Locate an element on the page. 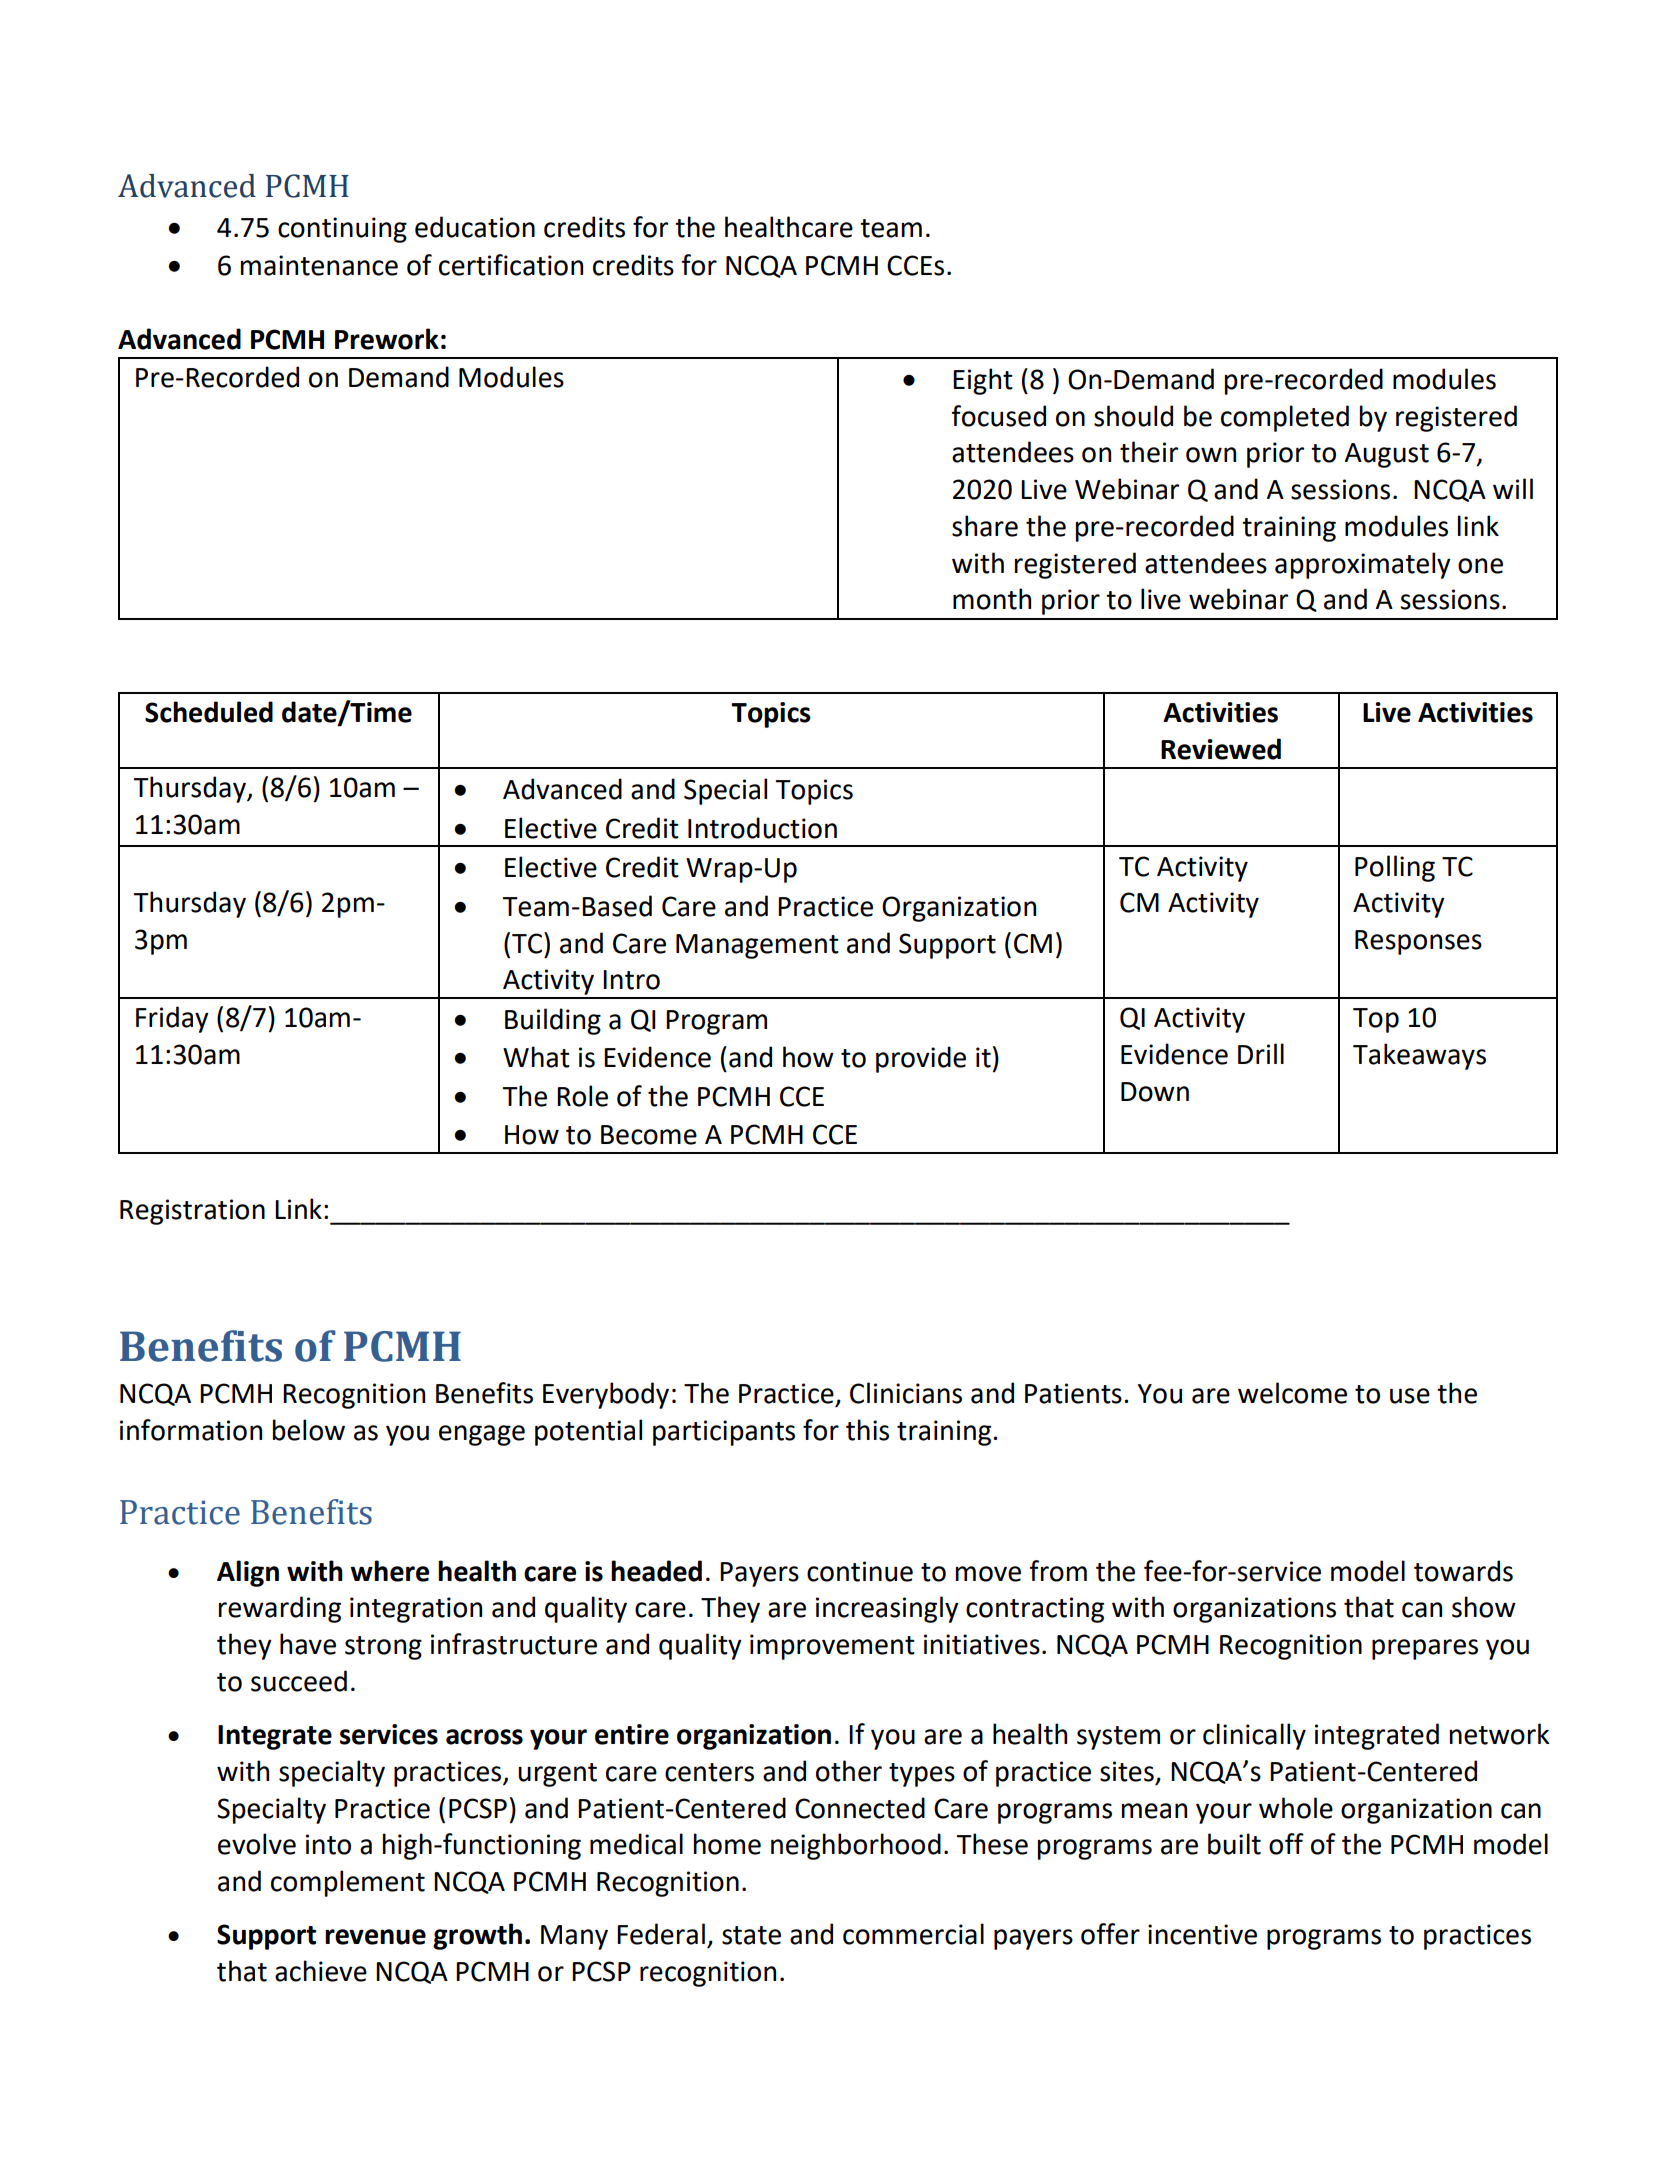  welcome is located at coordinates (1292, 1393).
